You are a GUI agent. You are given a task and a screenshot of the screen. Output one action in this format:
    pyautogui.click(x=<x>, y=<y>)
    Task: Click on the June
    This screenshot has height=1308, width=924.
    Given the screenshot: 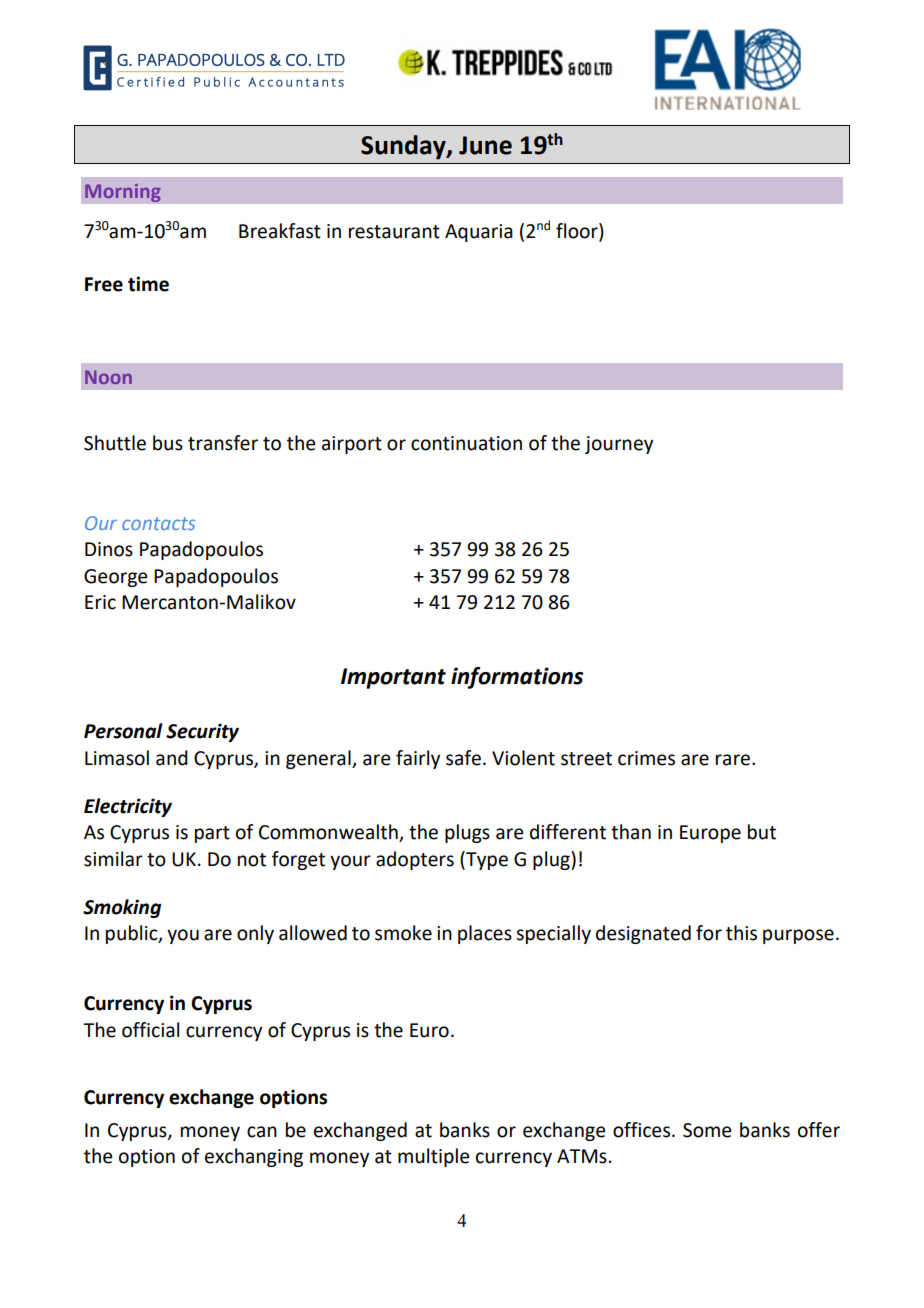 What is the action you would take?
    pyautogui.click(x=485, y=145)
